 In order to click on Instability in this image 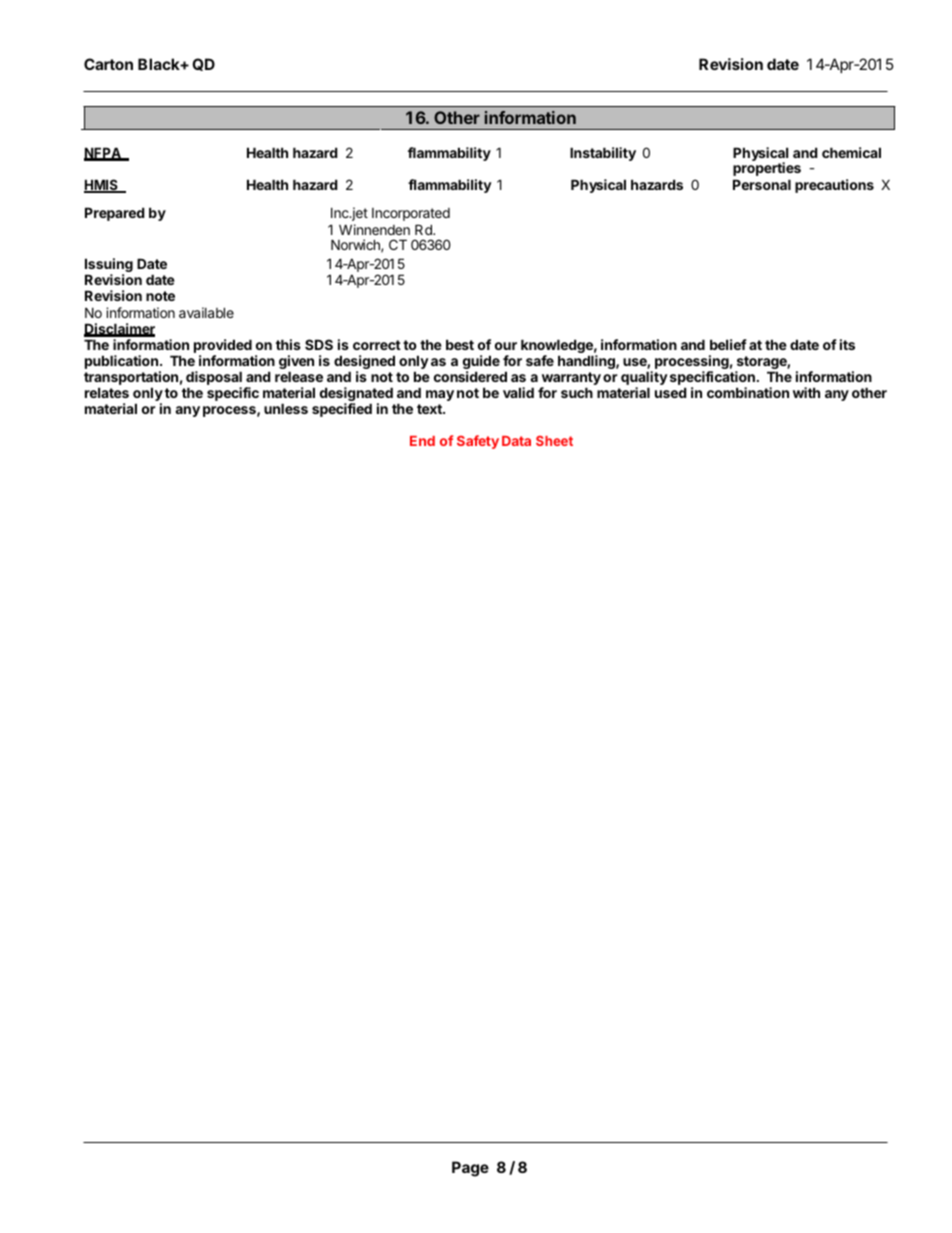, I will do `click(603, 154)`.
